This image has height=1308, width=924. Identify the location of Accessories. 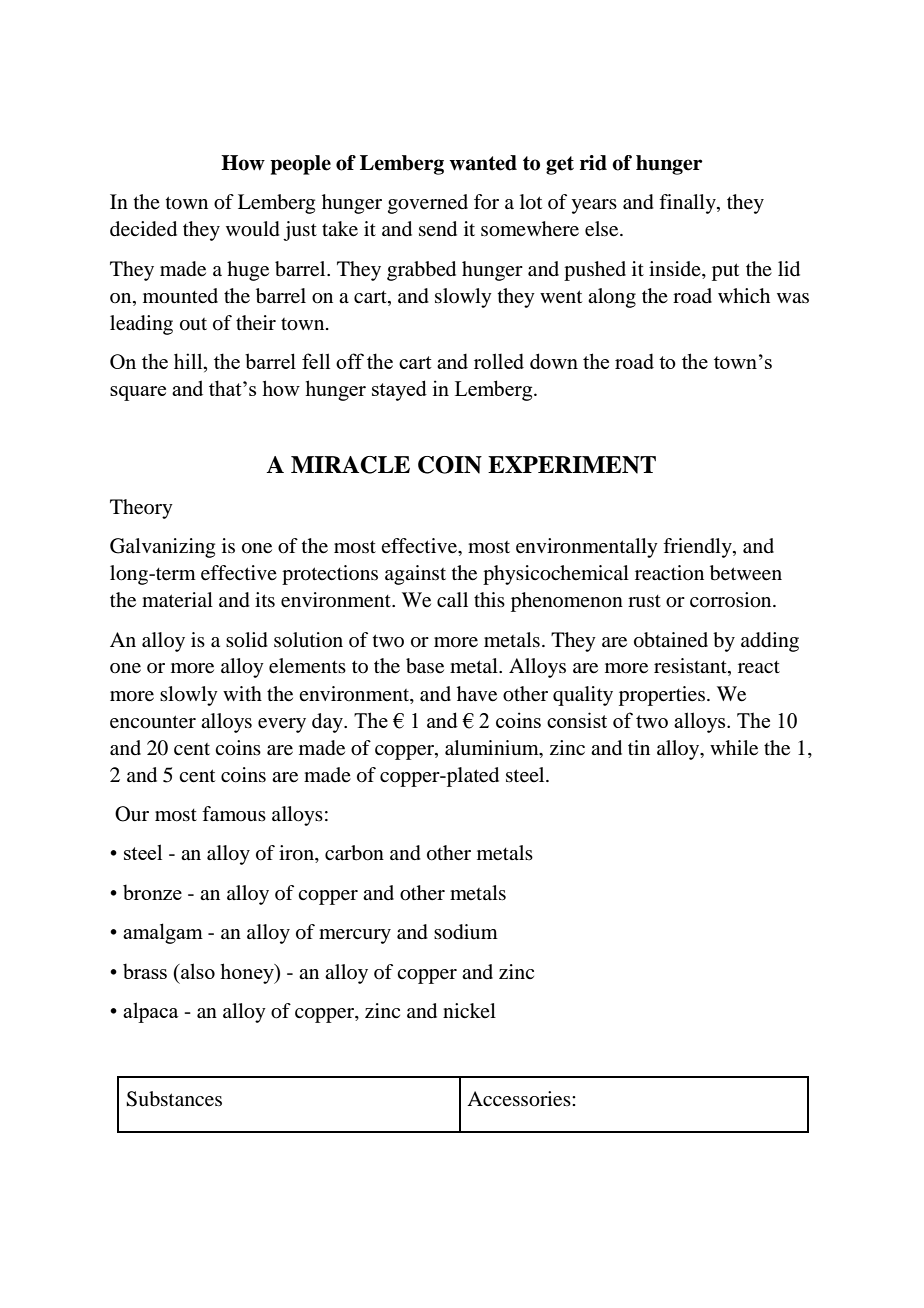
(520, 1099).
